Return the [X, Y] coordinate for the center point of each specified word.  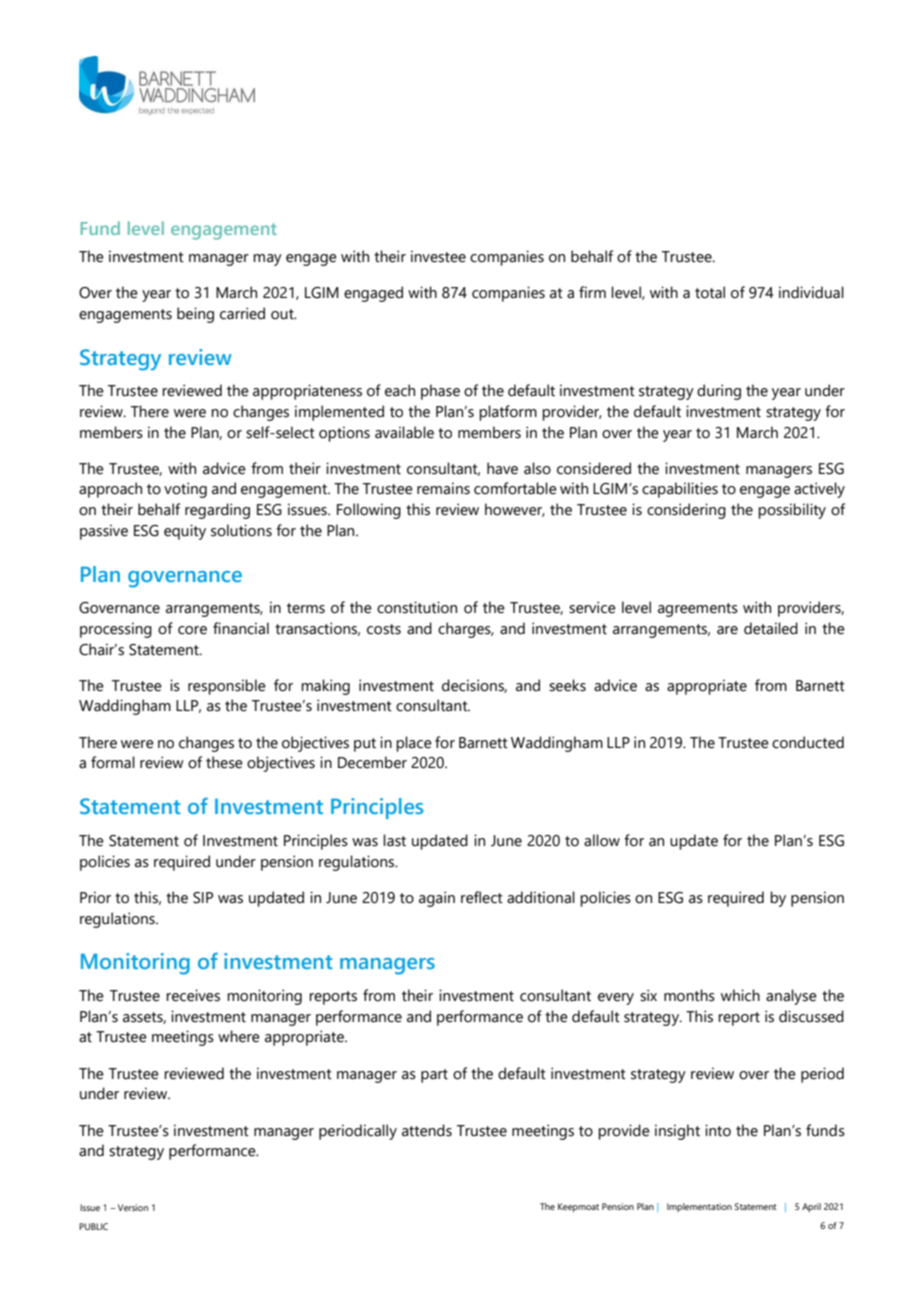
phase [440, 392]
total [710, 292]
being [195, 315]
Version [133, 1207]
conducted [808, 742]
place [414, 744]
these [224, 762]
